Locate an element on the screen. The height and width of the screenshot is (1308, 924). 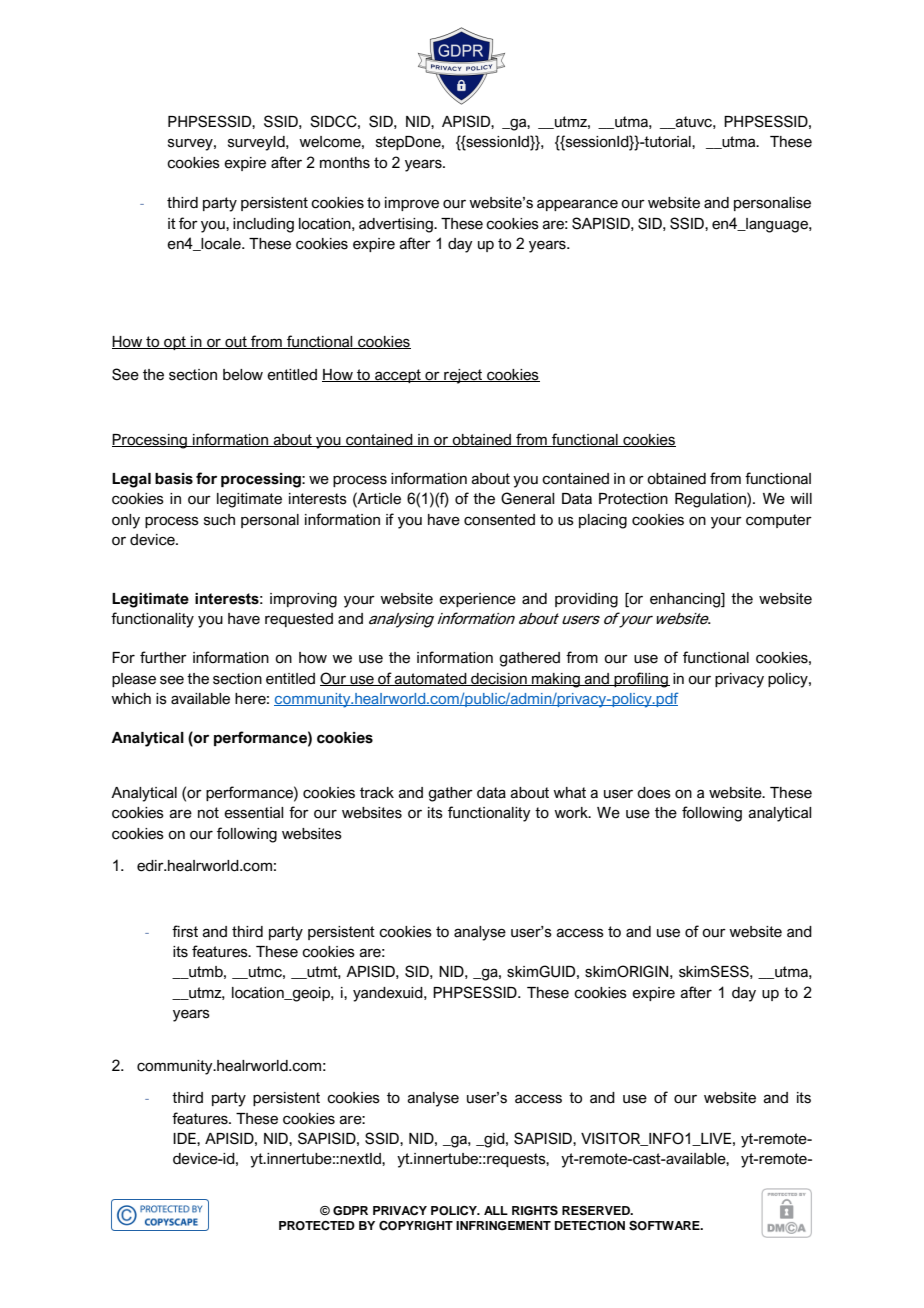
does is located at coordinates (654, 793).
